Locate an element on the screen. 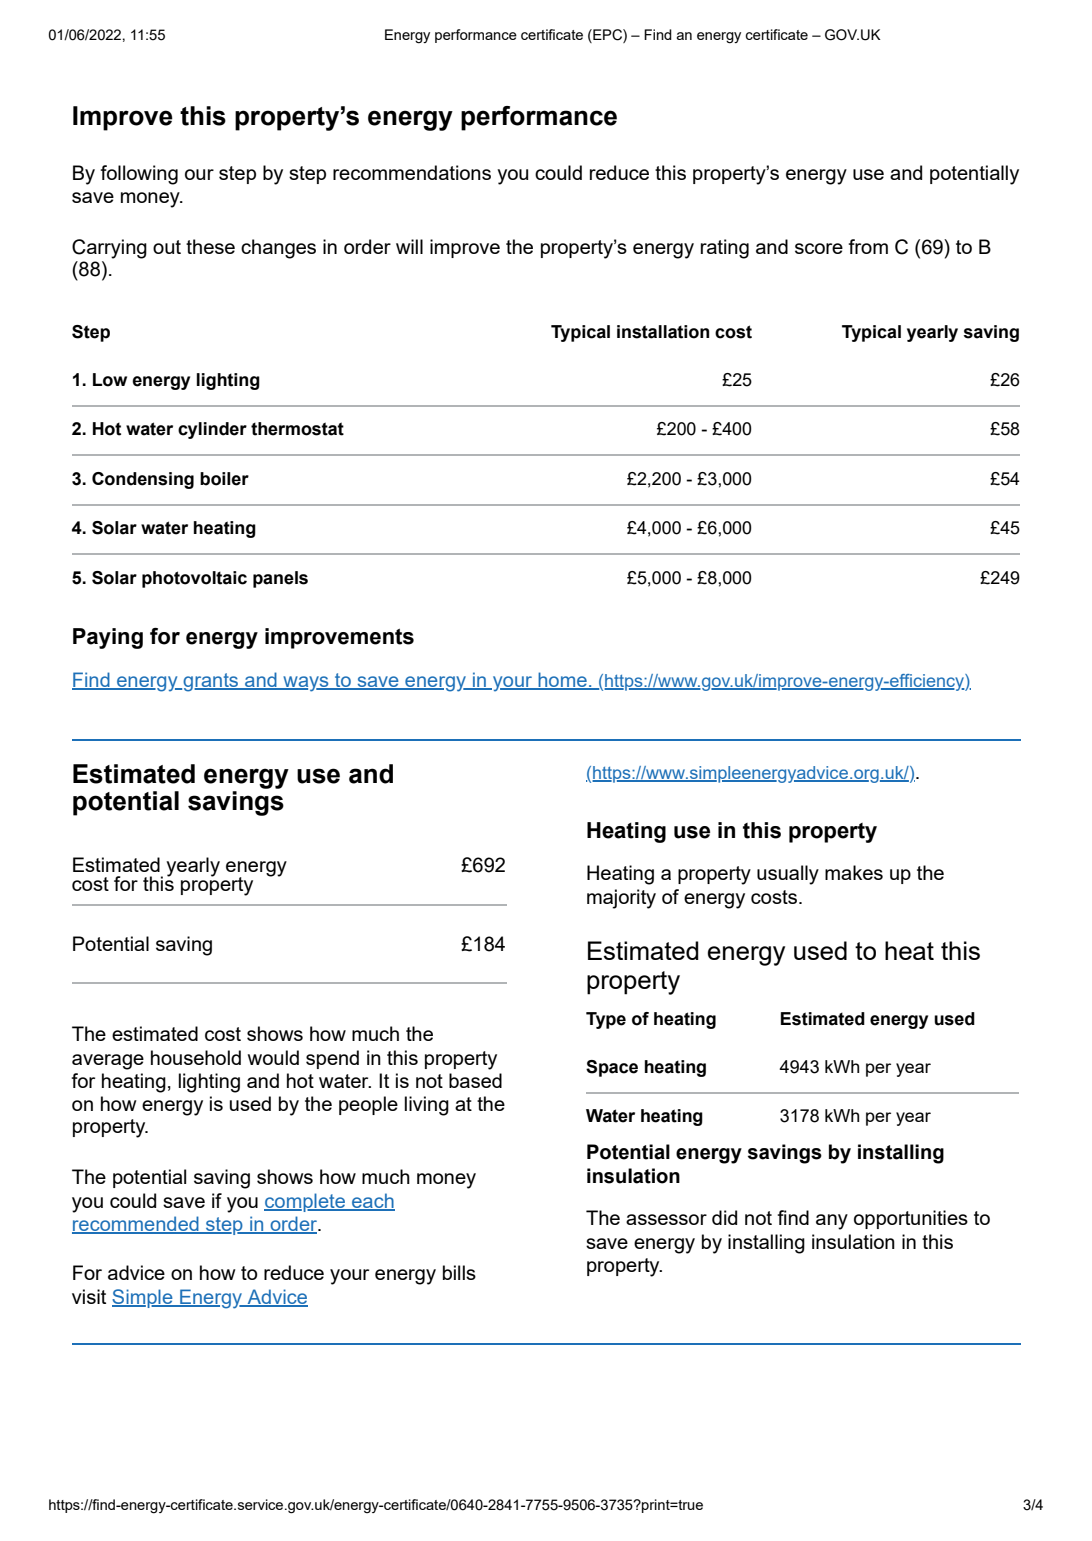 This screenshot has height=1541, width=1092. photovoltaic is located at coordinates (194, 579).
